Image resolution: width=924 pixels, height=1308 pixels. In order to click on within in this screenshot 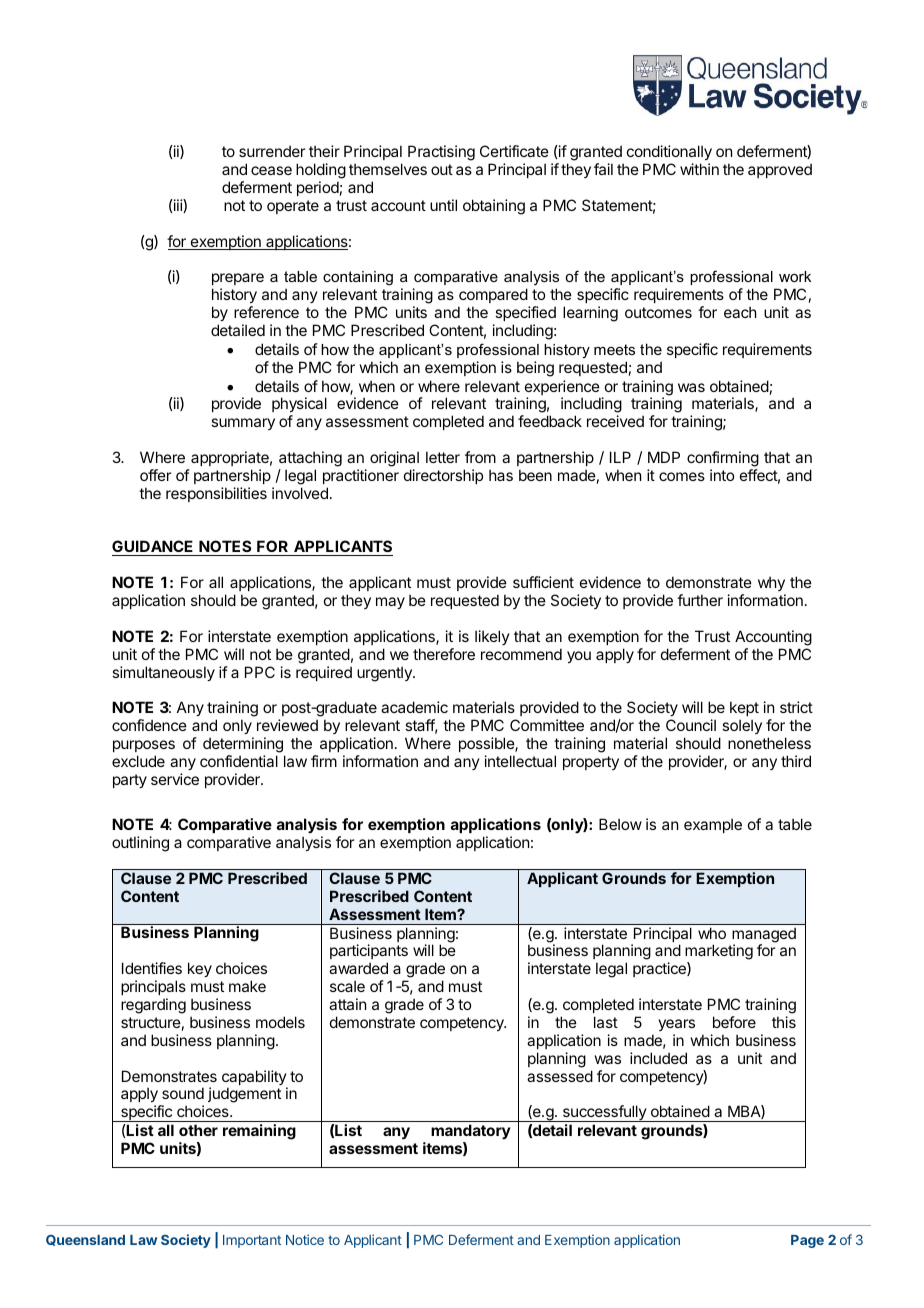, I will do `click(699, 169)`.
